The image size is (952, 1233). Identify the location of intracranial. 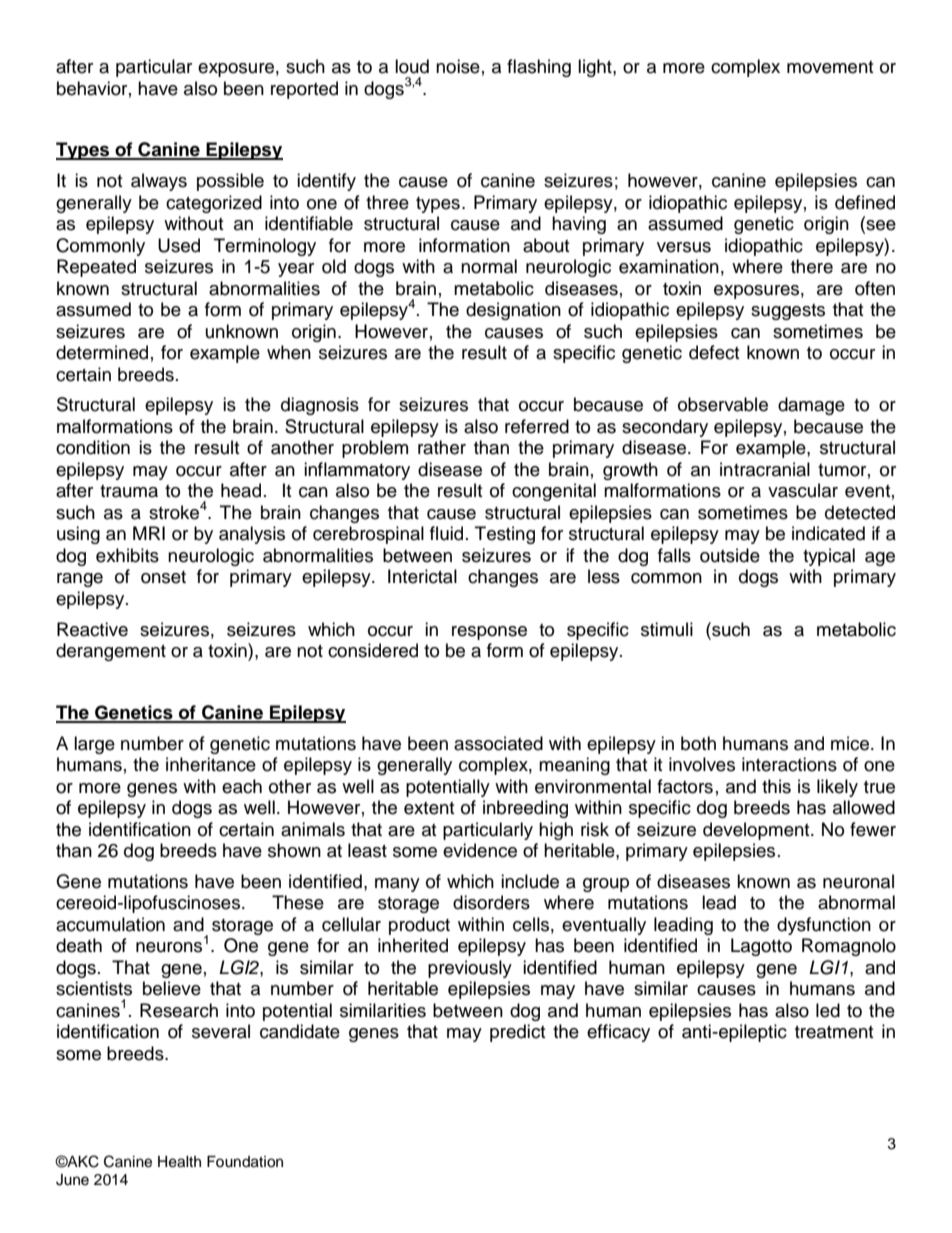
(765, 469).
